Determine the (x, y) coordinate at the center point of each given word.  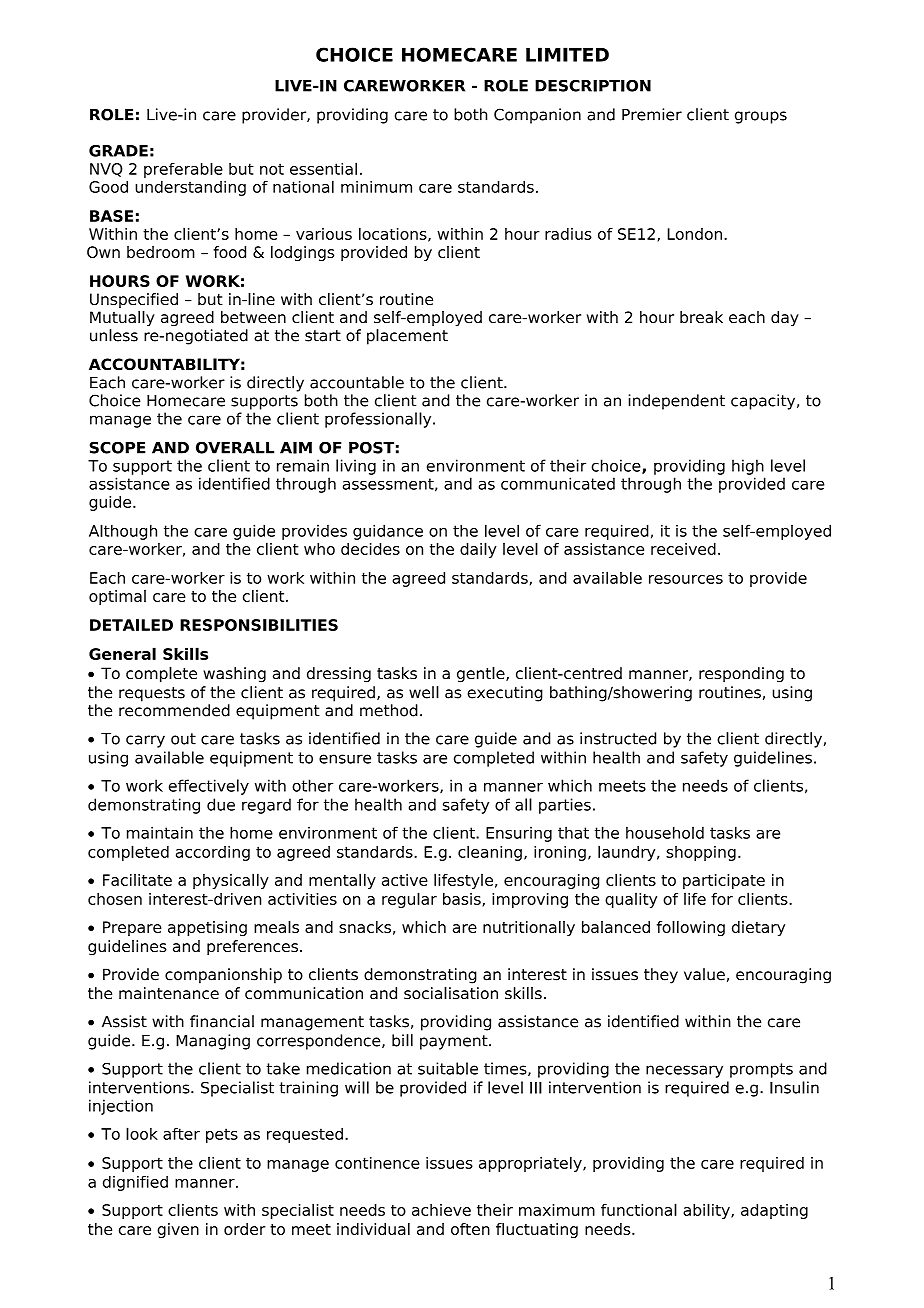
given (178, 1230)
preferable (183, 170)
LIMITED (567, 54)
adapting (774, 1211)
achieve (441, 1210)
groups (761, 117)
